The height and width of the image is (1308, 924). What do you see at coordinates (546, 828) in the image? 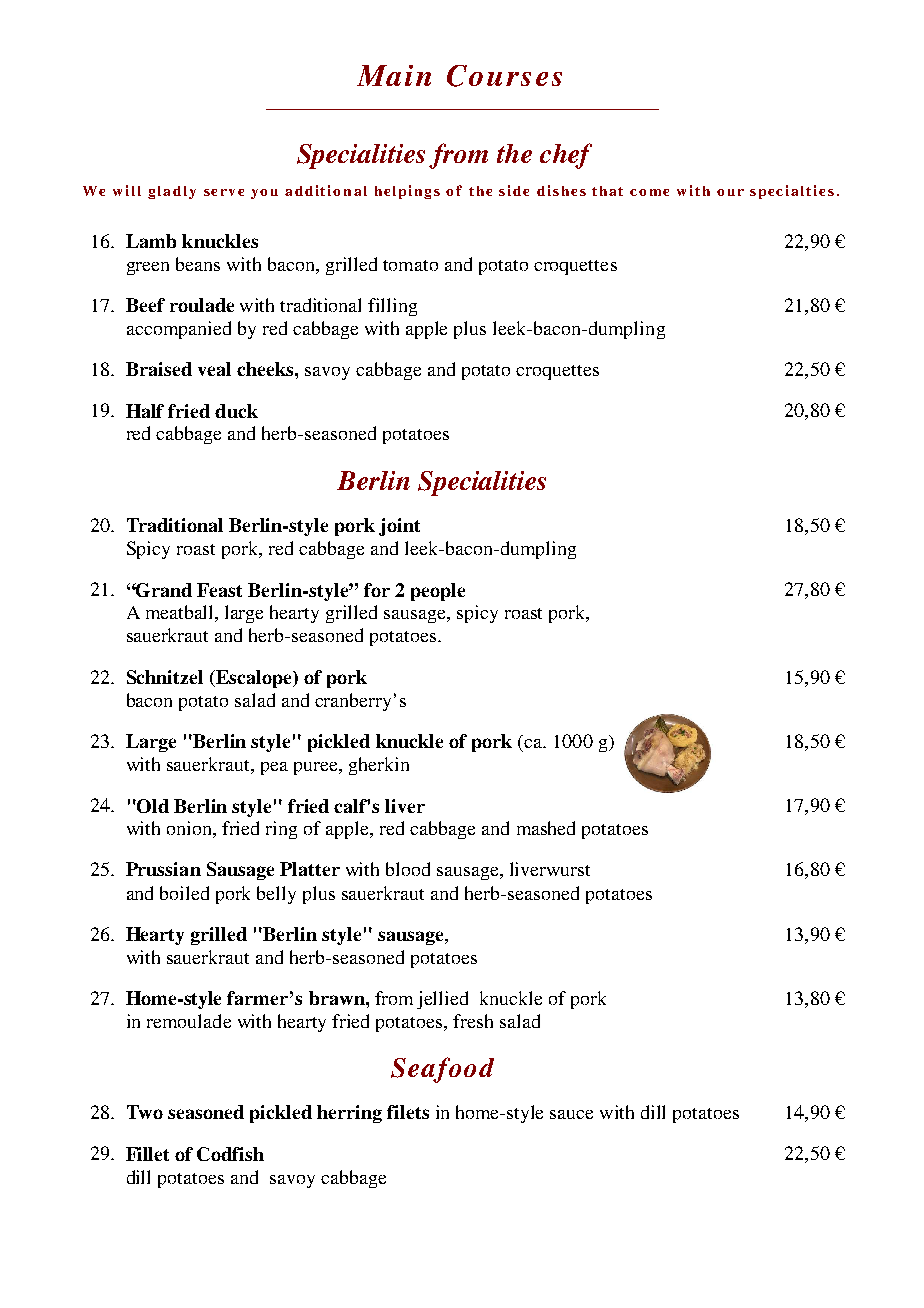
I see `mashed` at bounding box center [546, 828].
